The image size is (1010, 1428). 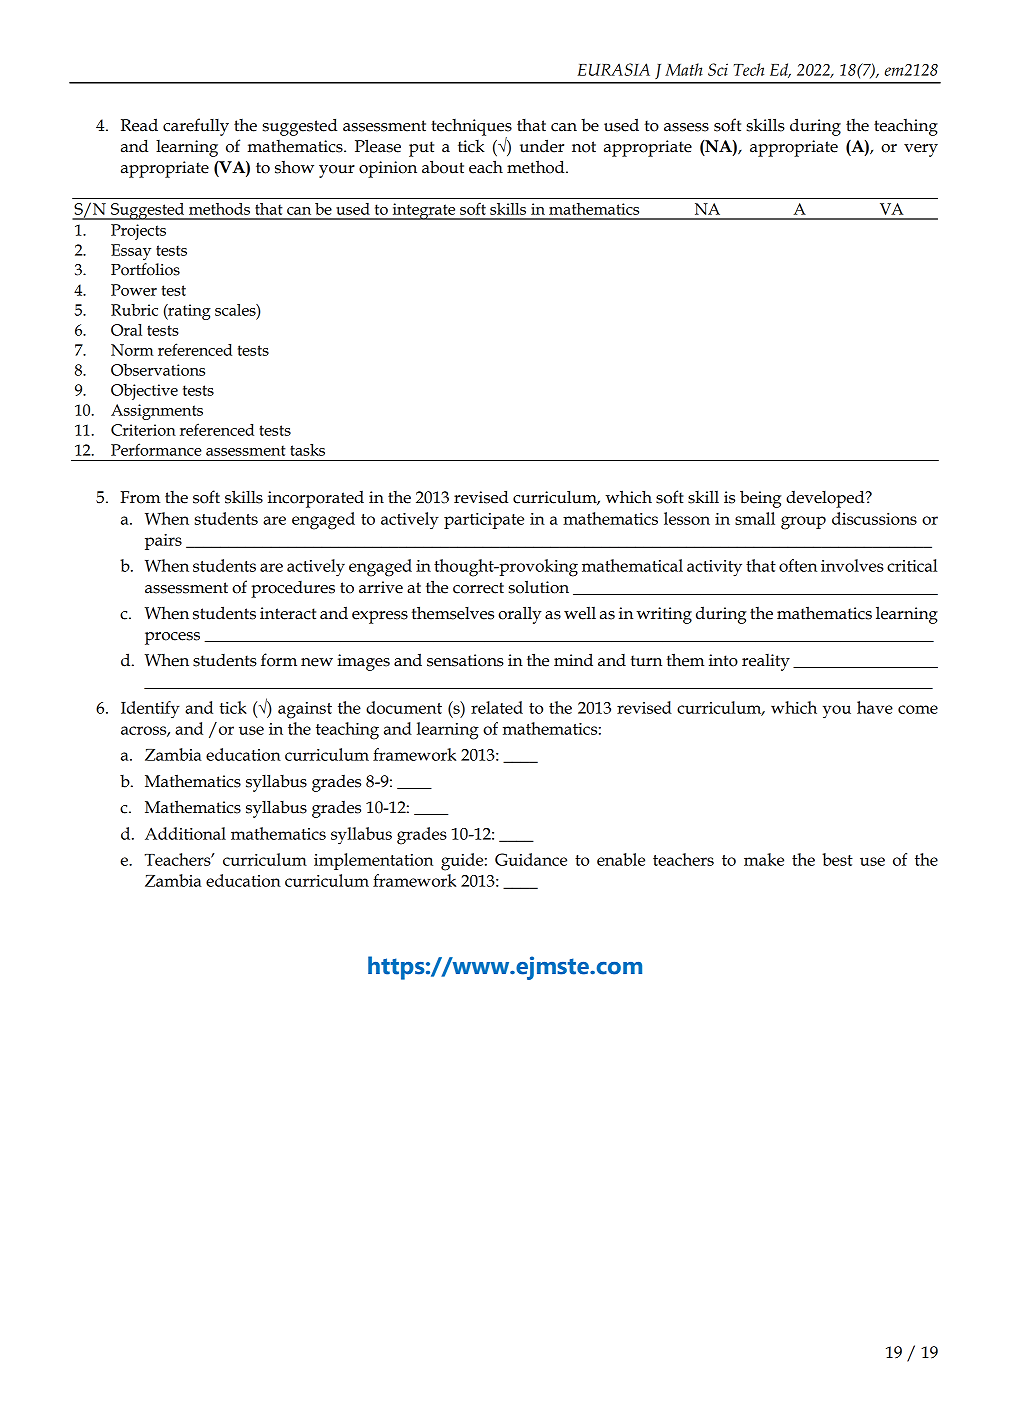 I want to click on very, so click(x=921, y=150).
